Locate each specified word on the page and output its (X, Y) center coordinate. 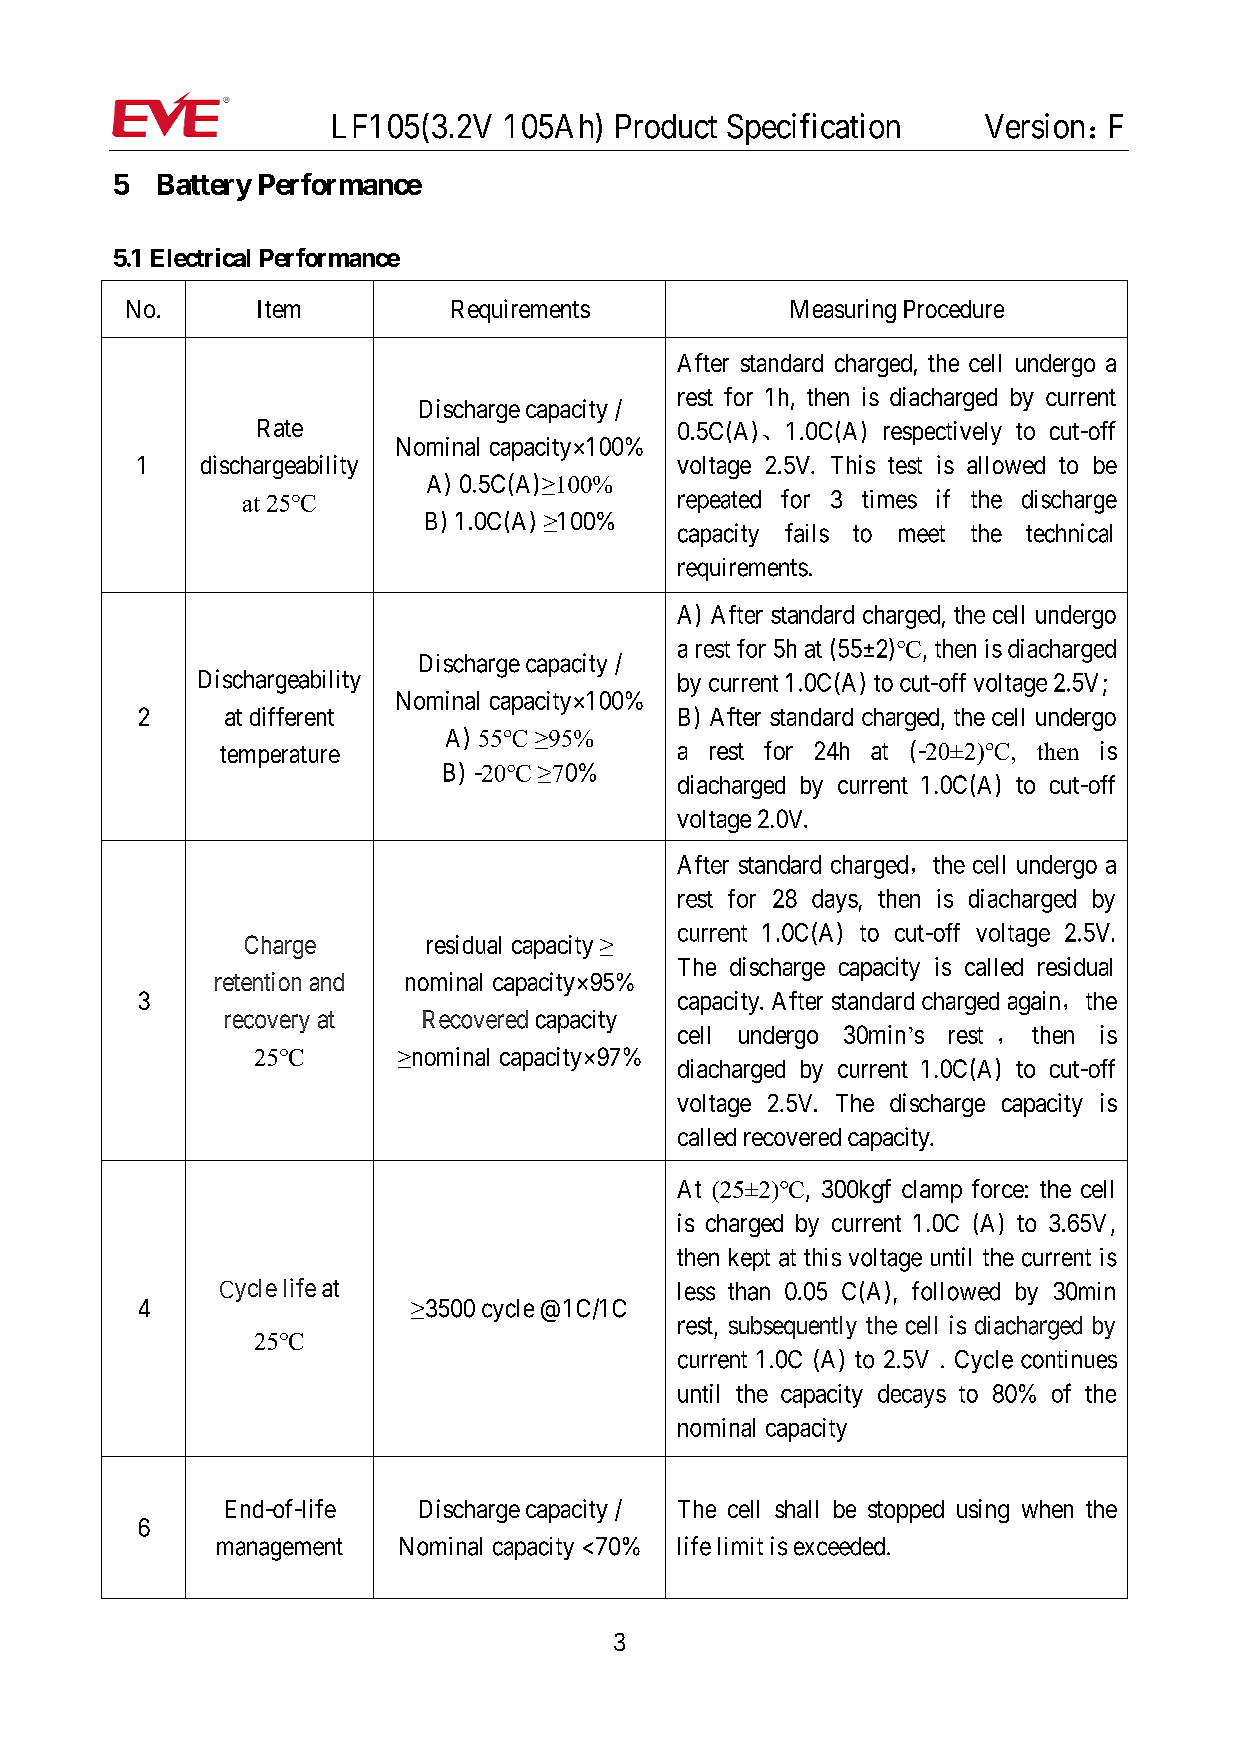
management (280, 1549)
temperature (280, 757)
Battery (205, 187)
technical (1069, 533)
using (983, 1511)
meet (922, 534)
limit (740, 1546)
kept (749, 1259)
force (998, 1188)
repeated (719, 501)
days (835, 901)
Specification (813, 129)
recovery (267, 1023)
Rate (280, 428)
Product (666, 126)
